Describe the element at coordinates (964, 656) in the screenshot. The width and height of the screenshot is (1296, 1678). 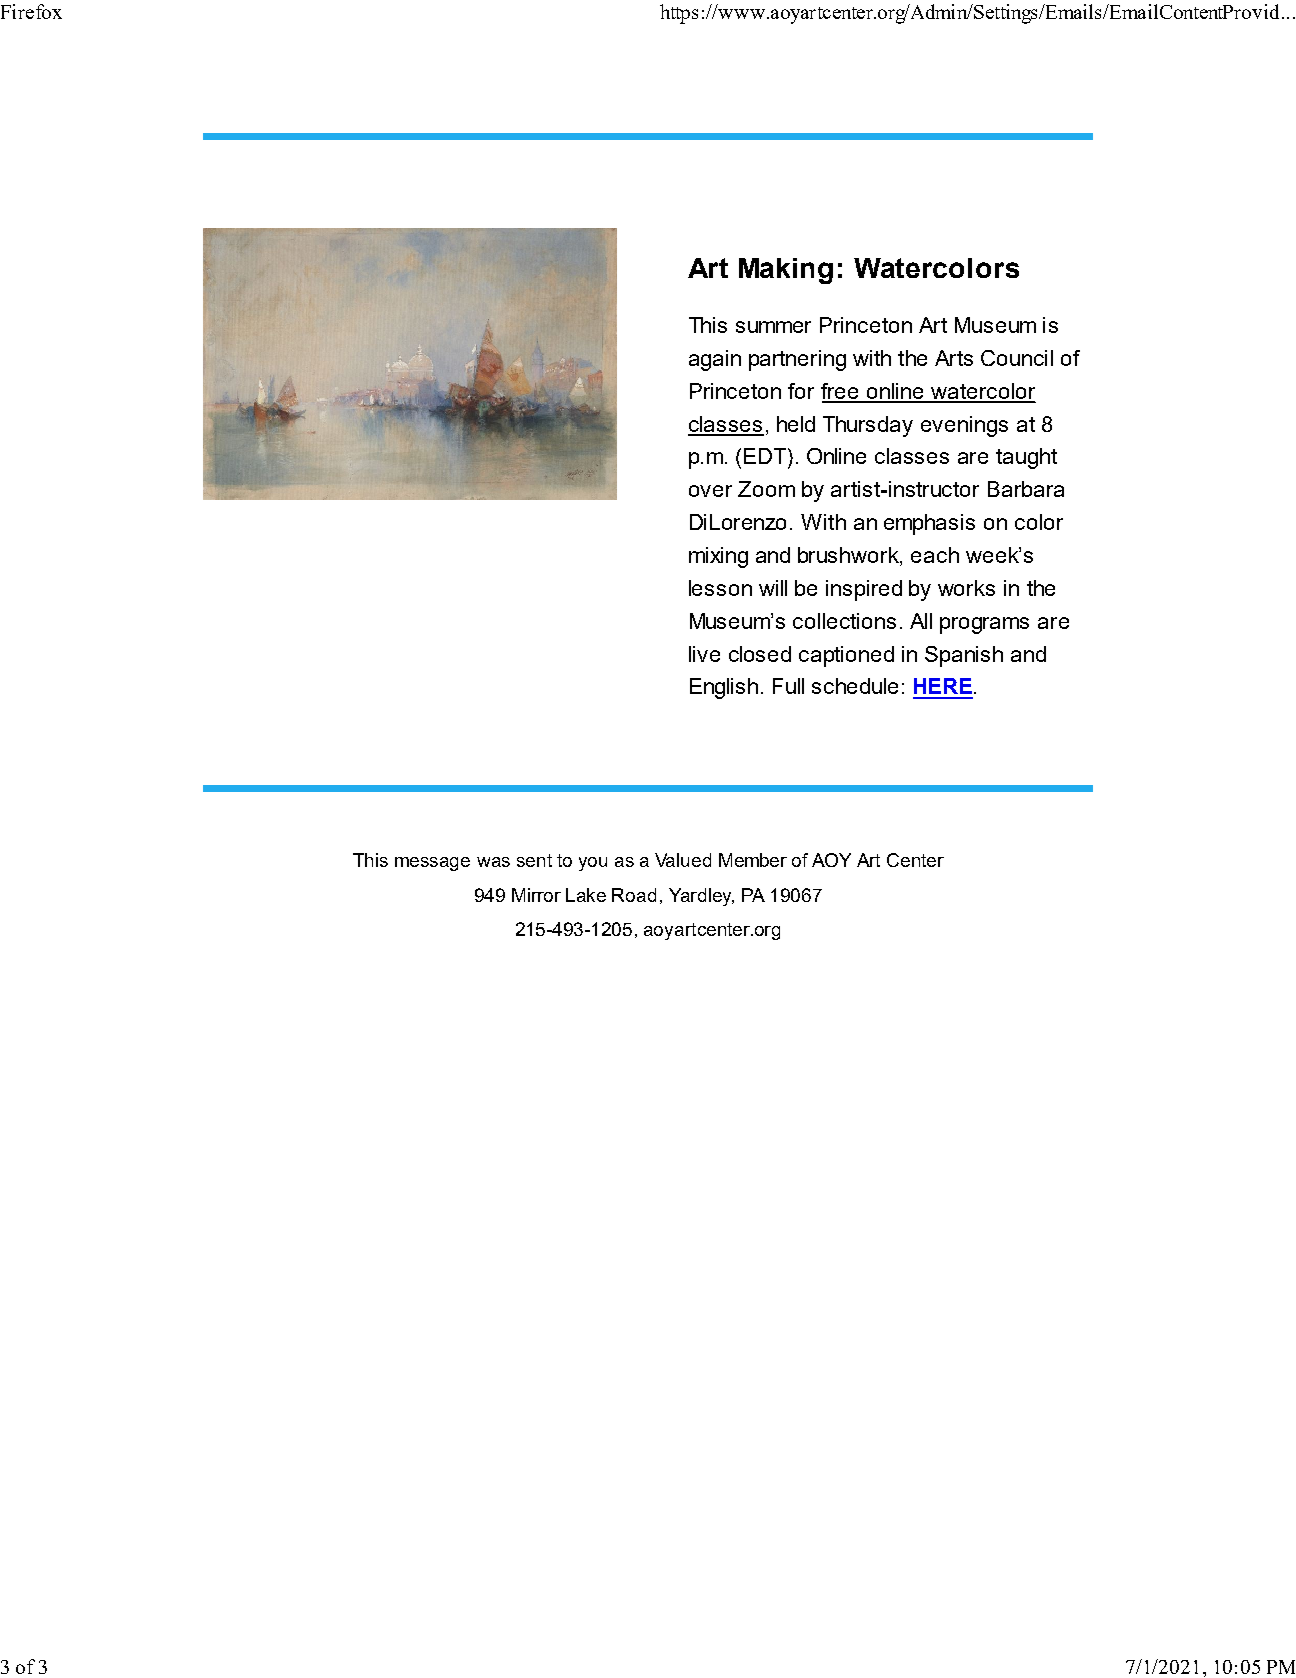
I see `Spanish` at that location.
